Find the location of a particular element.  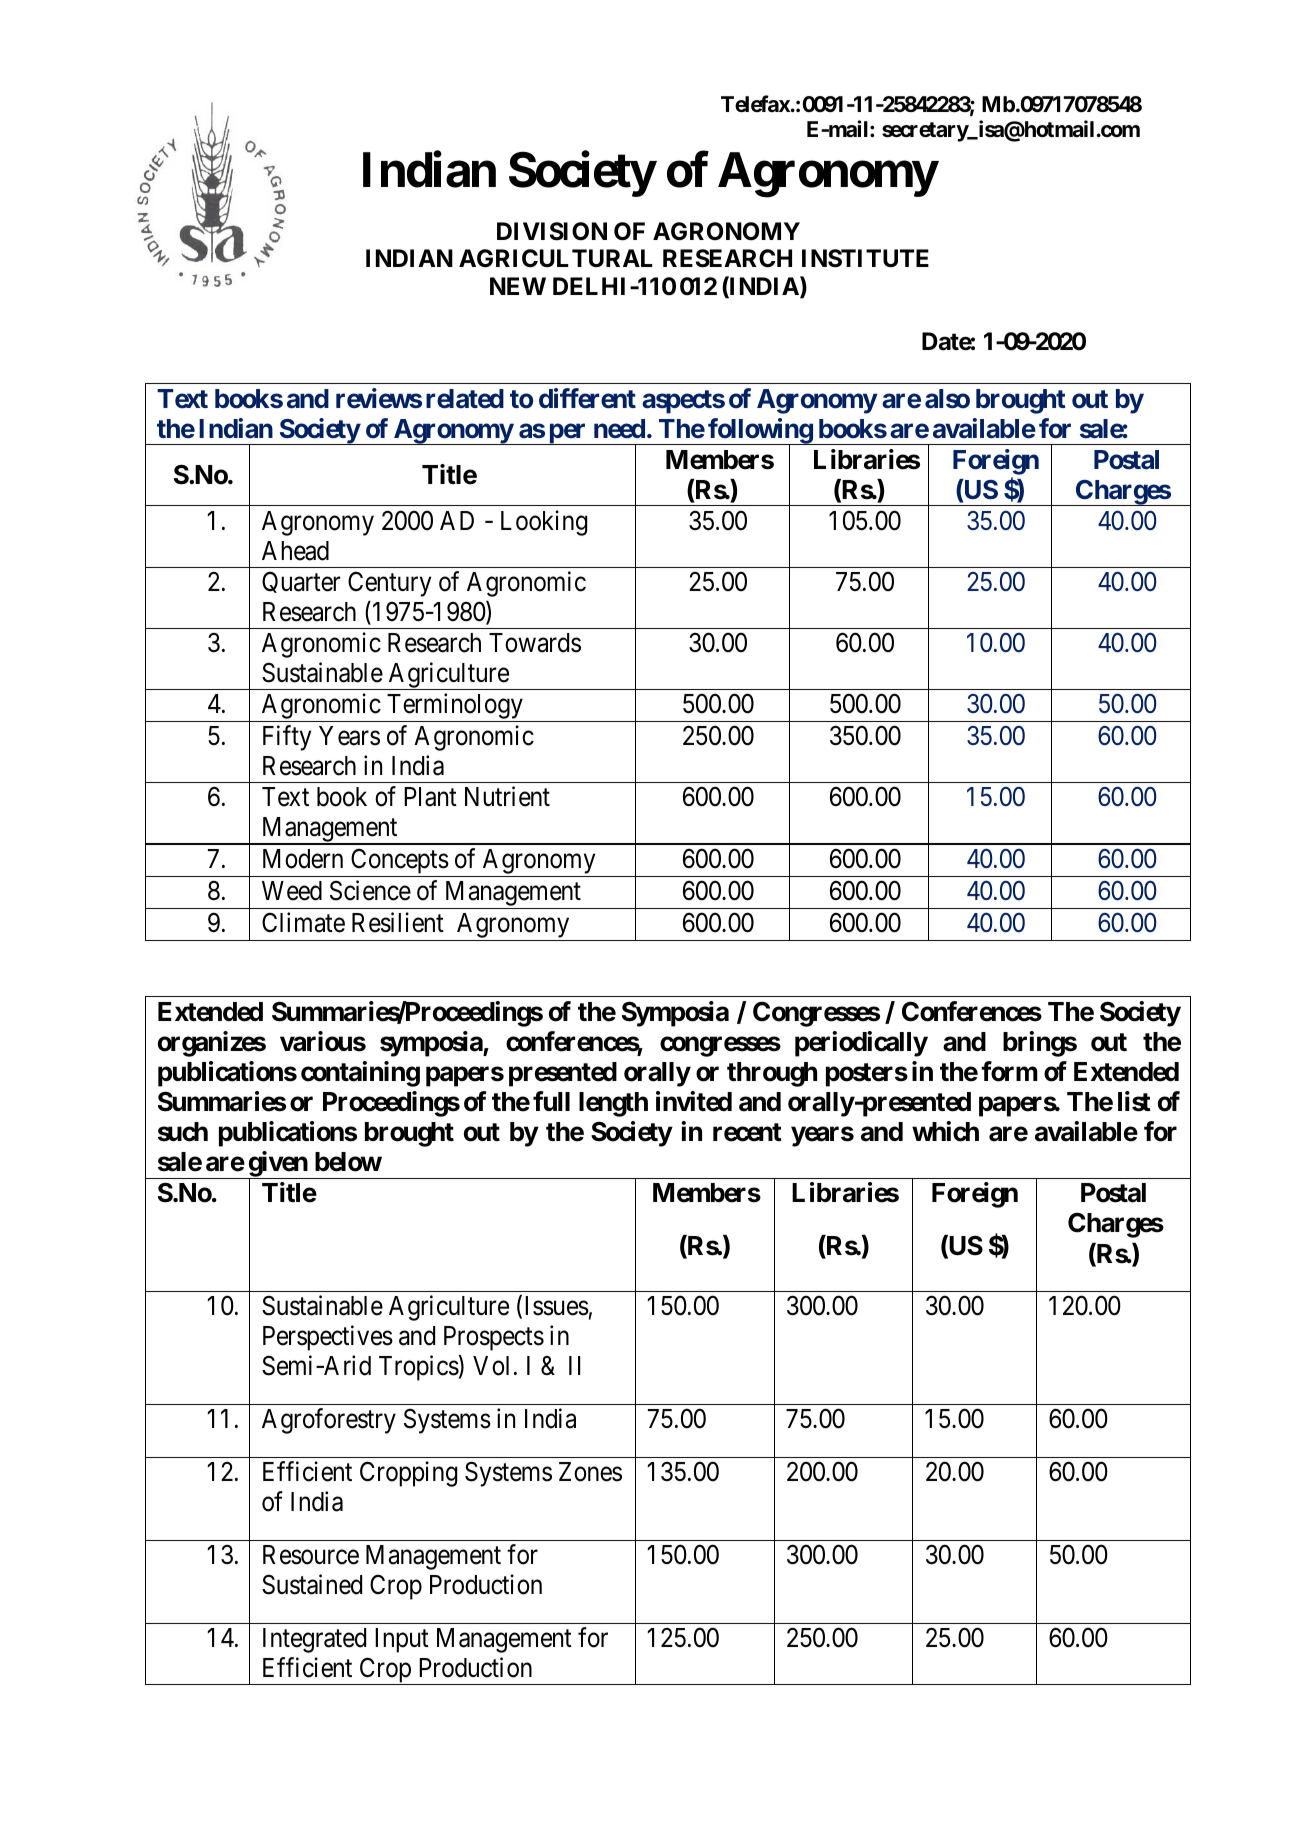

Zones is located at coordinates (590, 1472).
